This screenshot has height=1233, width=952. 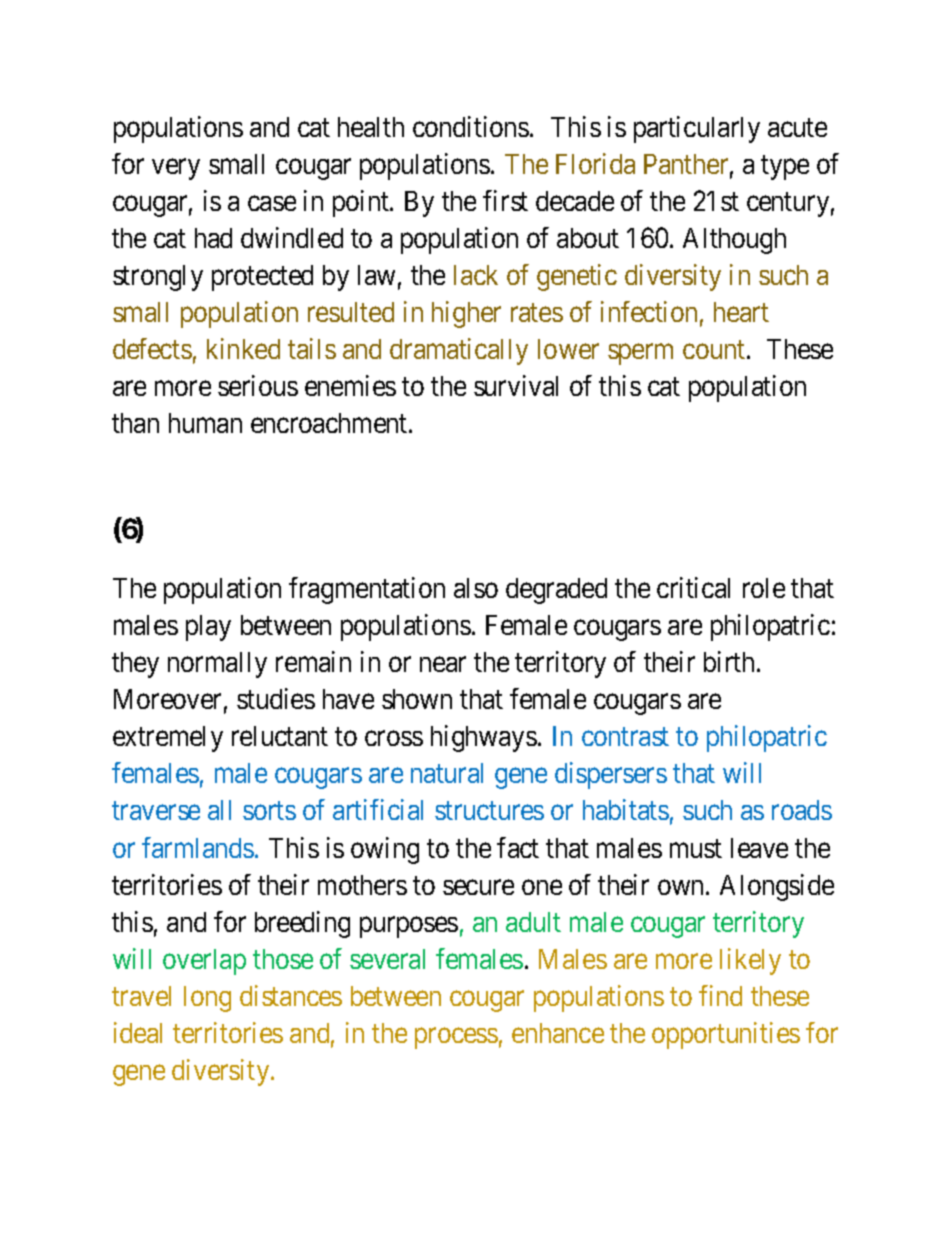 I want to click on count, so click(x=714, y=350).
